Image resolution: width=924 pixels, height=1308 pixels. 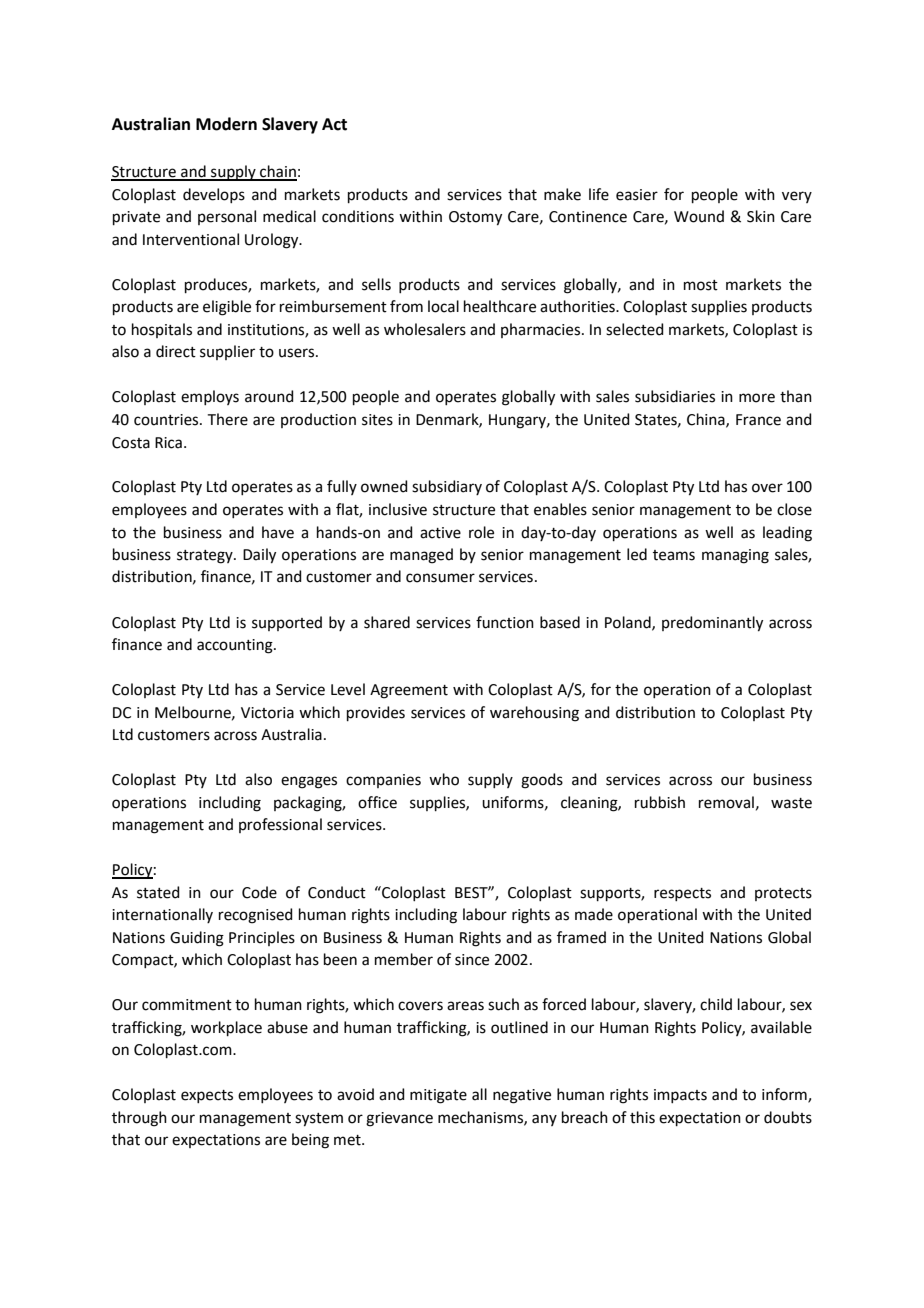 I want to click on mitigate, so click(x=438, y=1096).
